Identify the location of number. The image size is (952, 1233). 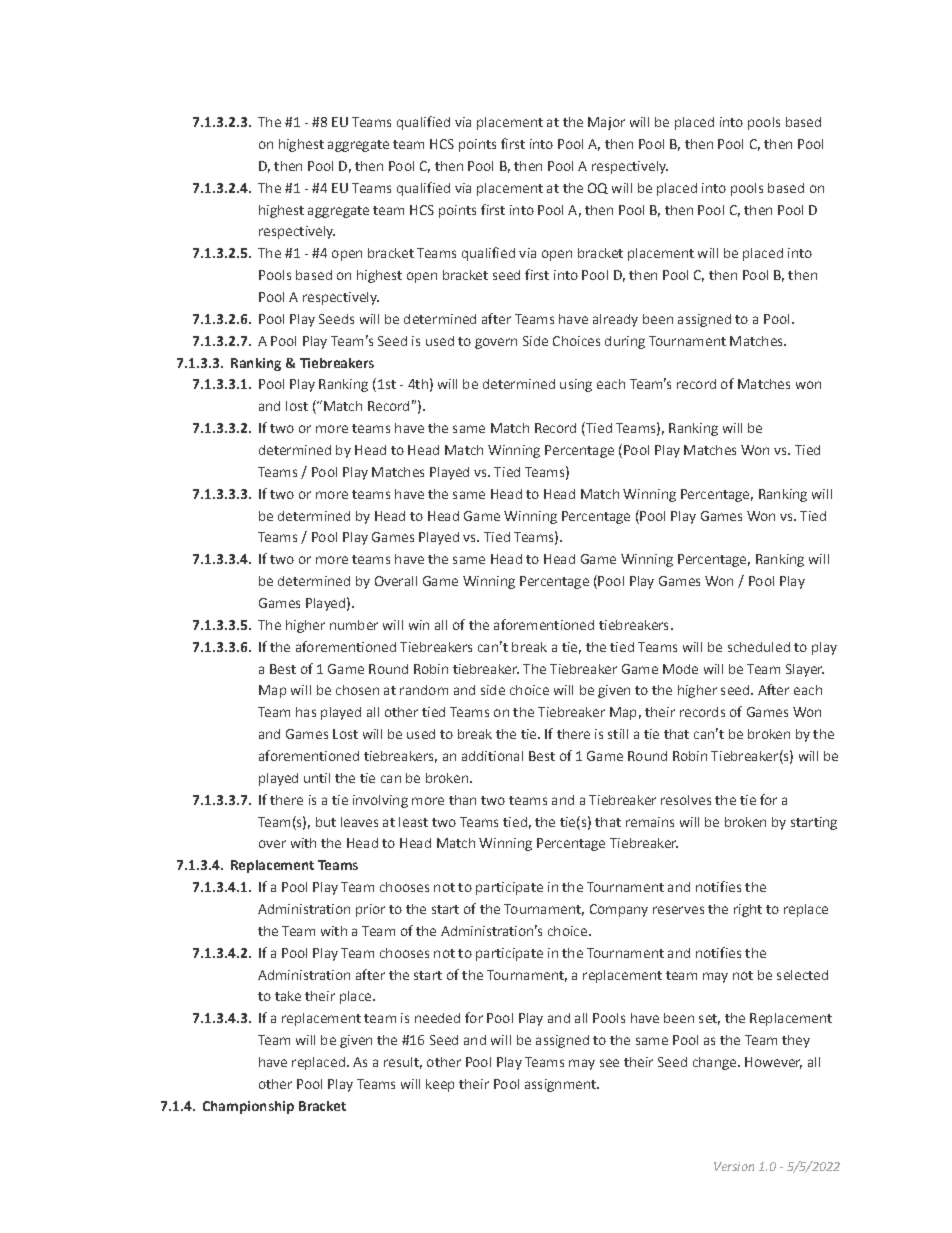
(354, 625).
